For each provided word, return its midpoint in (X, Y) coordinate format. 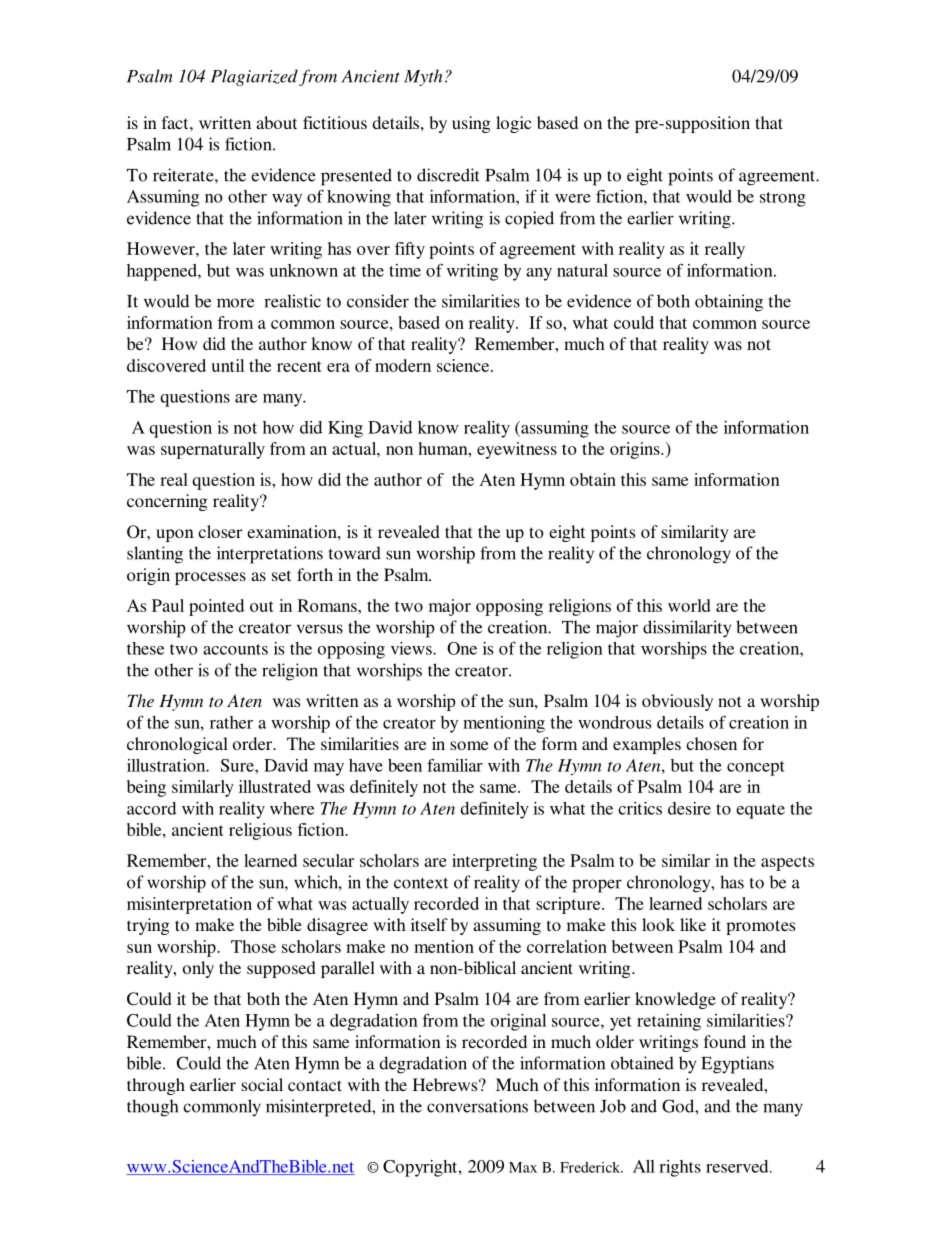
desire (689, 808)
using (471, 124)
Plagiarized (254, 77)
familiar (455, 765)
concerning (167, 502)
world (689, 605)
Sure (238, 765)
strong (783, 199)
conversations (477, 1106)
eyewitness (517, 450)
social (262, 1084)
